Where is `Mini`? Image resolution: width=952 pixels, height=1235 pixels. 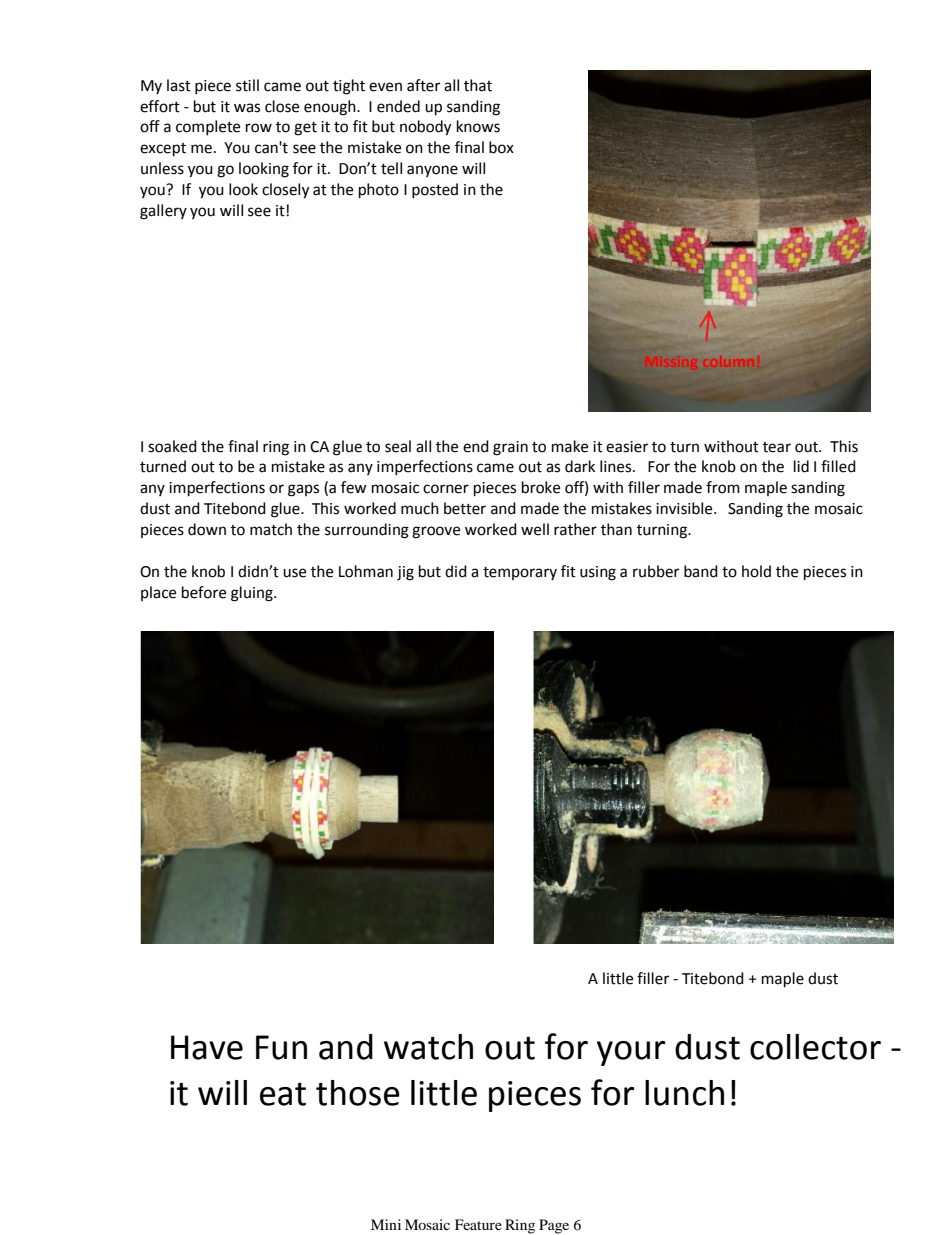
Mini is located at coordinates (386, 1224).
